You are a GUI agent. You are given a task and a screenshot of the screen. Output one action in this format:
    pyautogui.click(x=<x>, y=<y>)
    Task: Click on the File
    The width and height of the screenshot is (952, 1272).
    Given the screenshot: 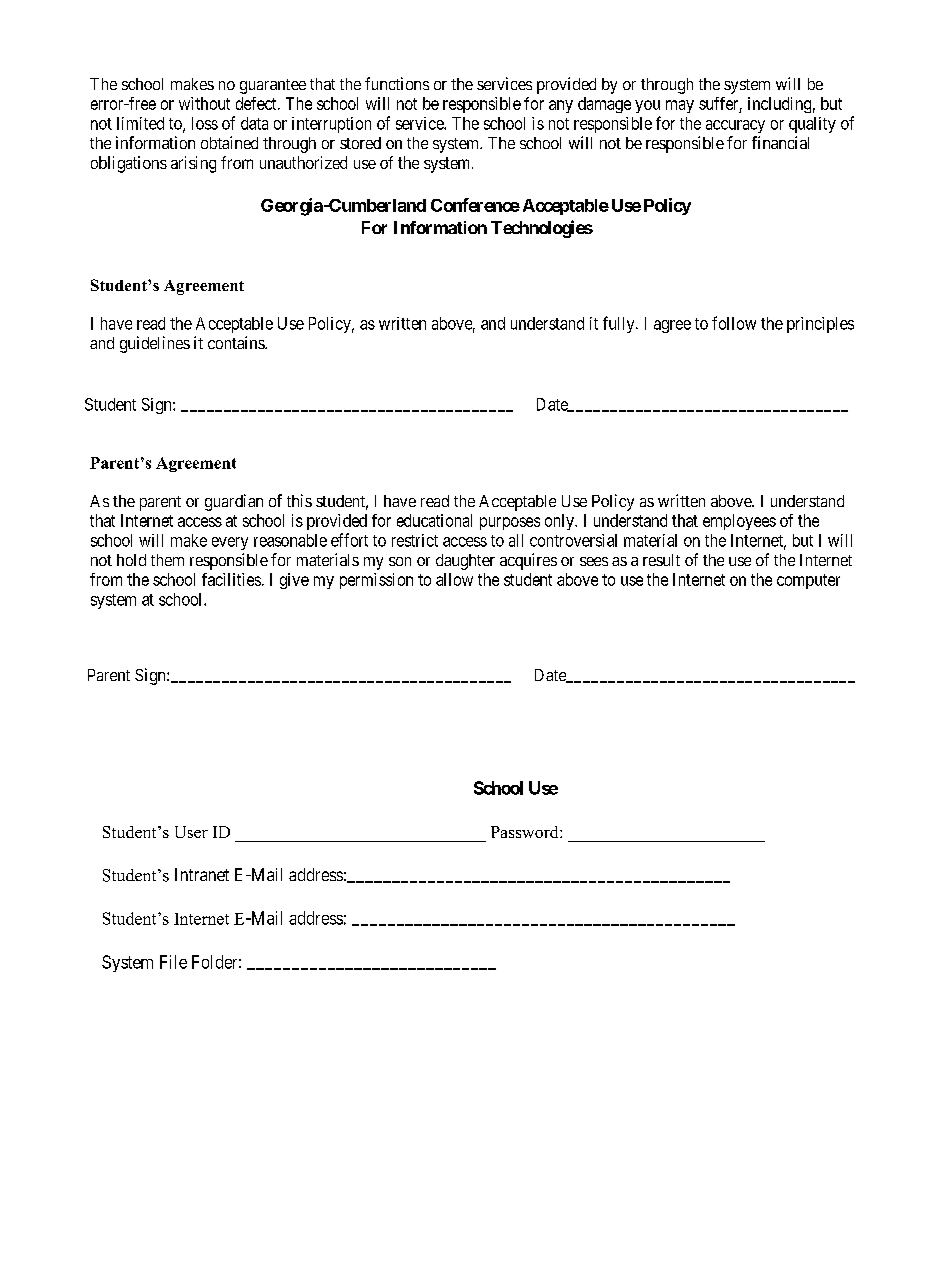 What is the action you would take?
    pyautogui.click(x=173, y=962)
